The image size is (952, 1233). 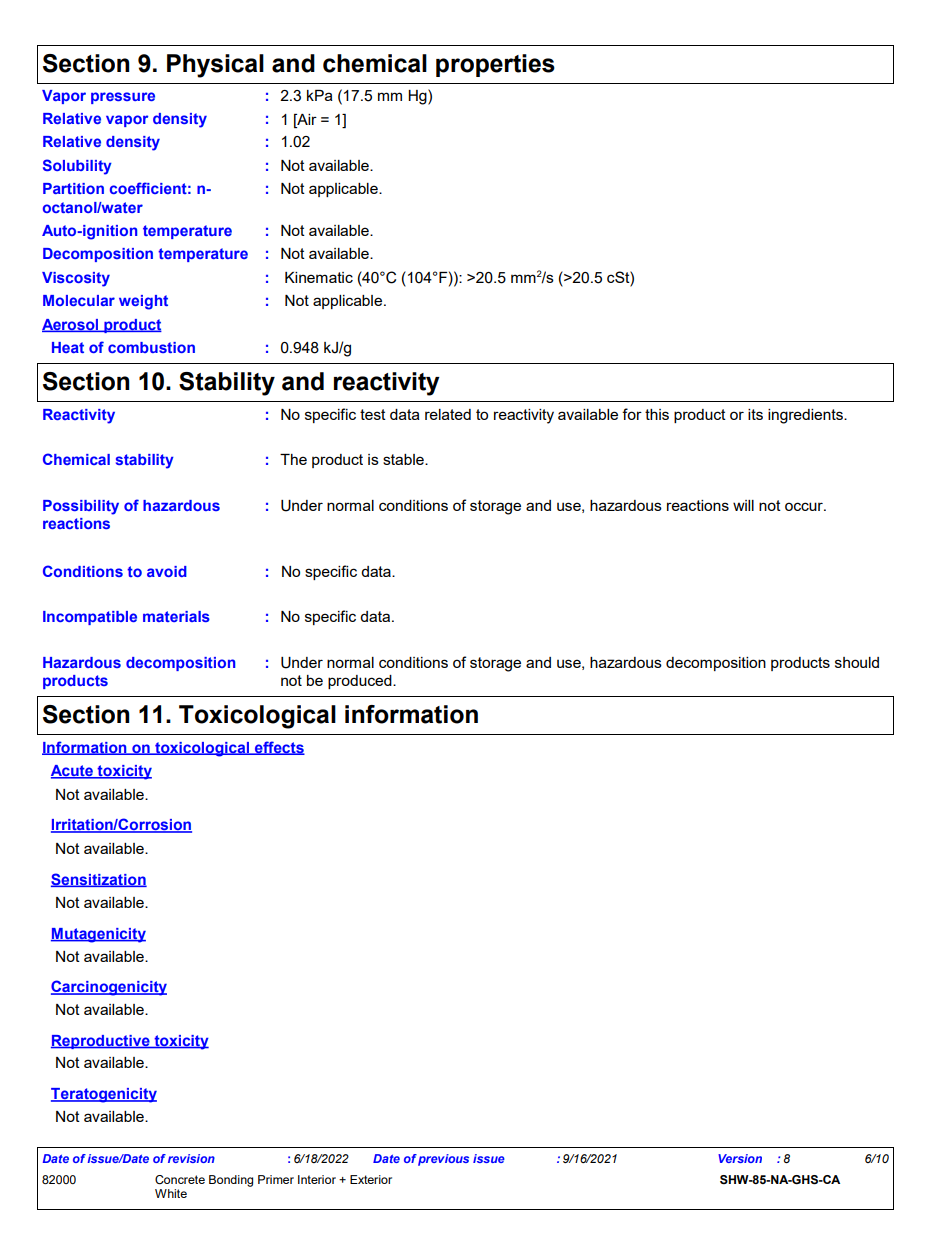 I want to click on its, so click(x=755, y=414).
